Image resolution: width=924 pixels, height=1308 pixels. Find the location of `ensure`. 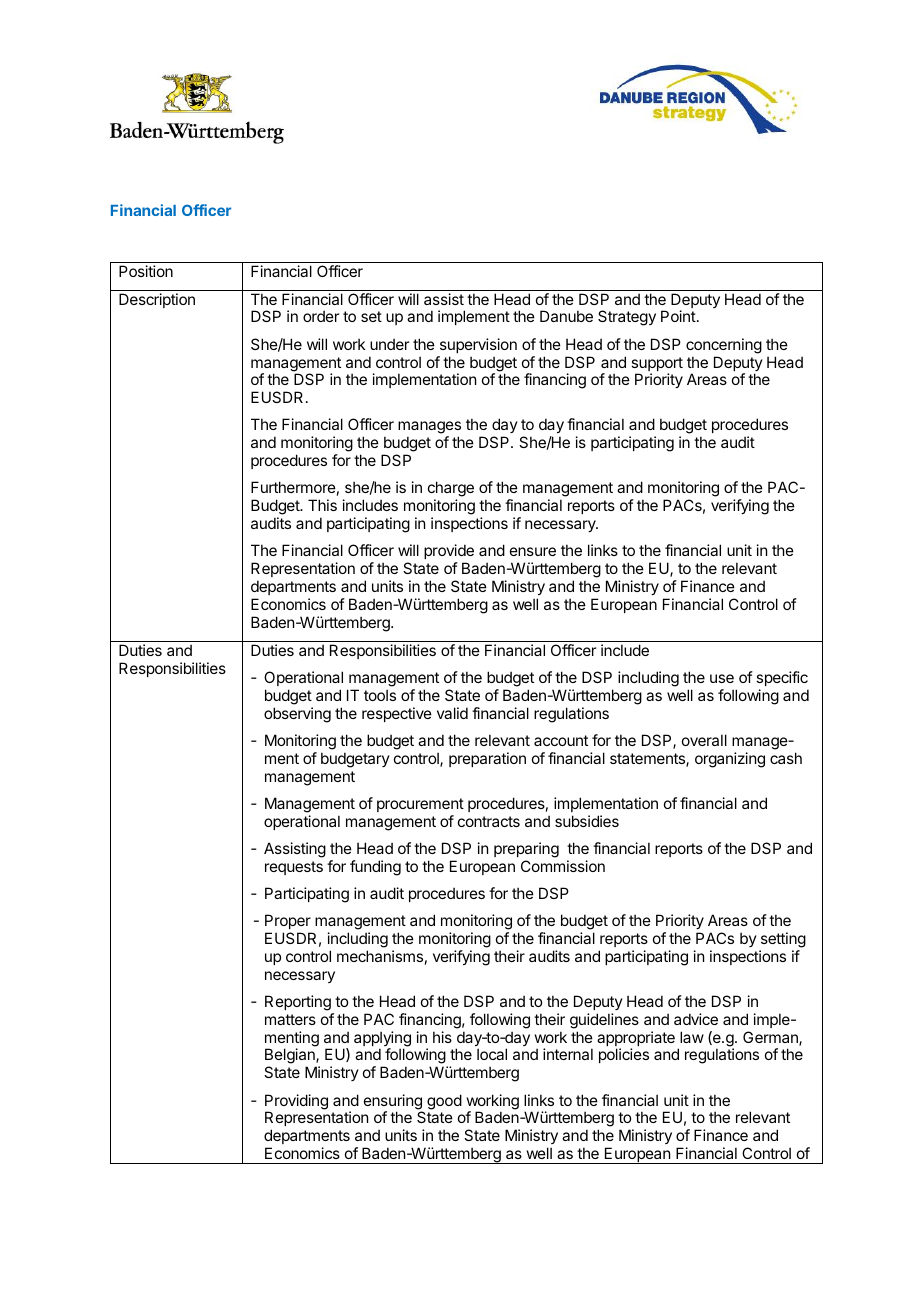

ensure is located at coordinates (533, 551).
